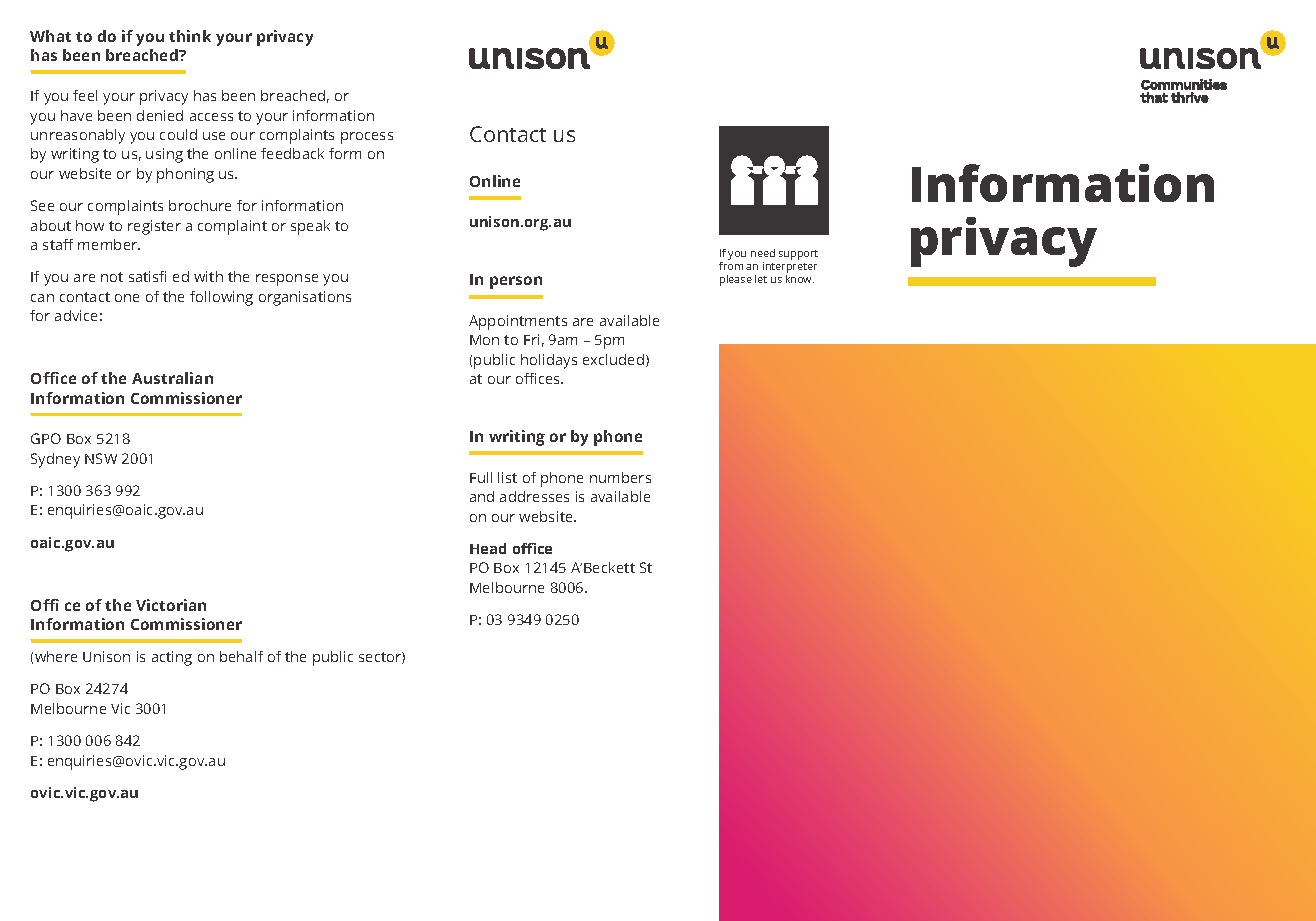  Describe the element at coordinates (292, 153) in the screenshot. I see `feedback` at that location.
